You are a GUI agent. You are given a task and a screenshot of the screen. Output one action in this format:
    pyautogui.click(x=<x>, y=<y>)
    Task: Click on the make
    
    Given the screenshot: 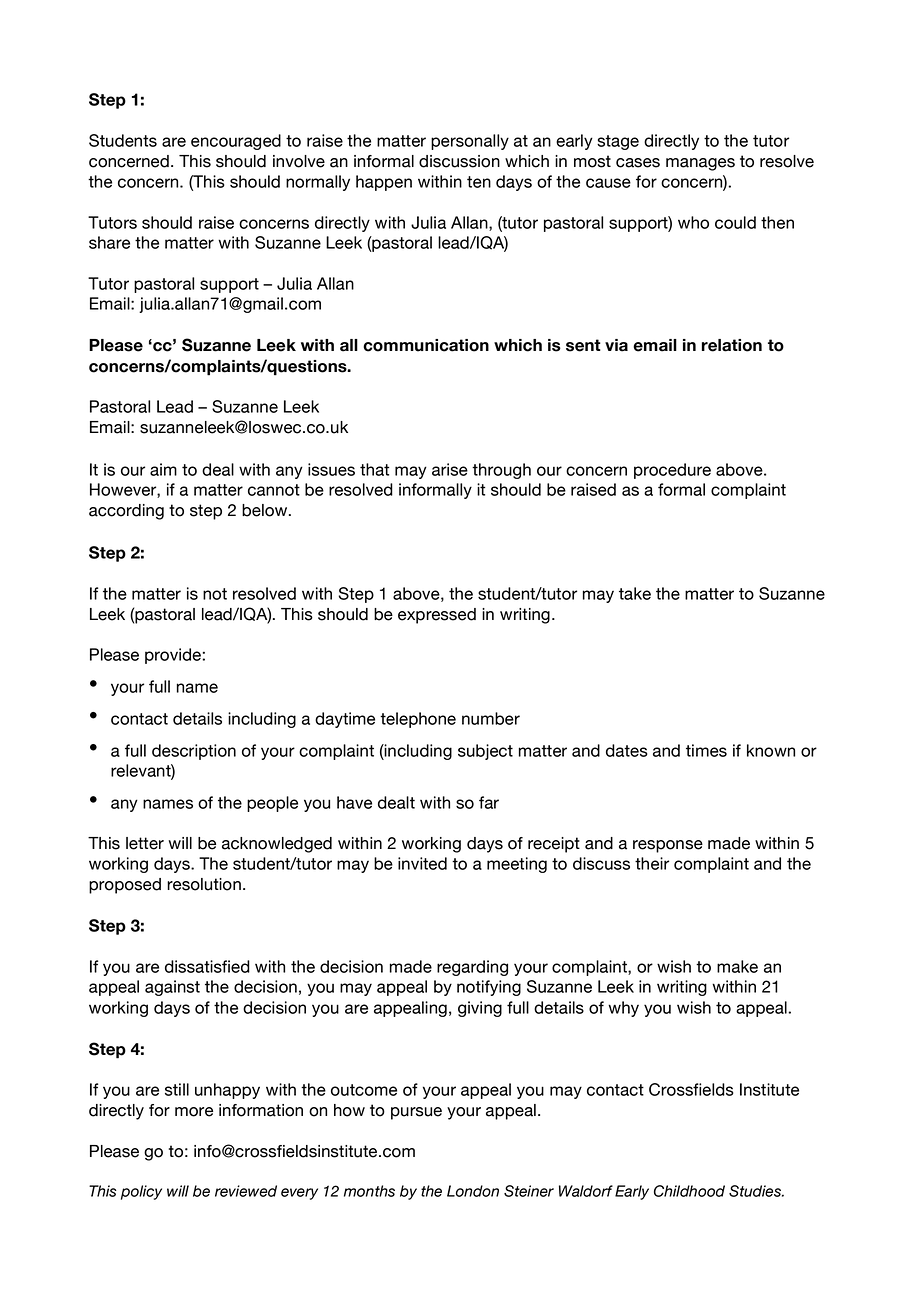 What is the action you would take?
    pyautogui.click(x=737, y=966)
